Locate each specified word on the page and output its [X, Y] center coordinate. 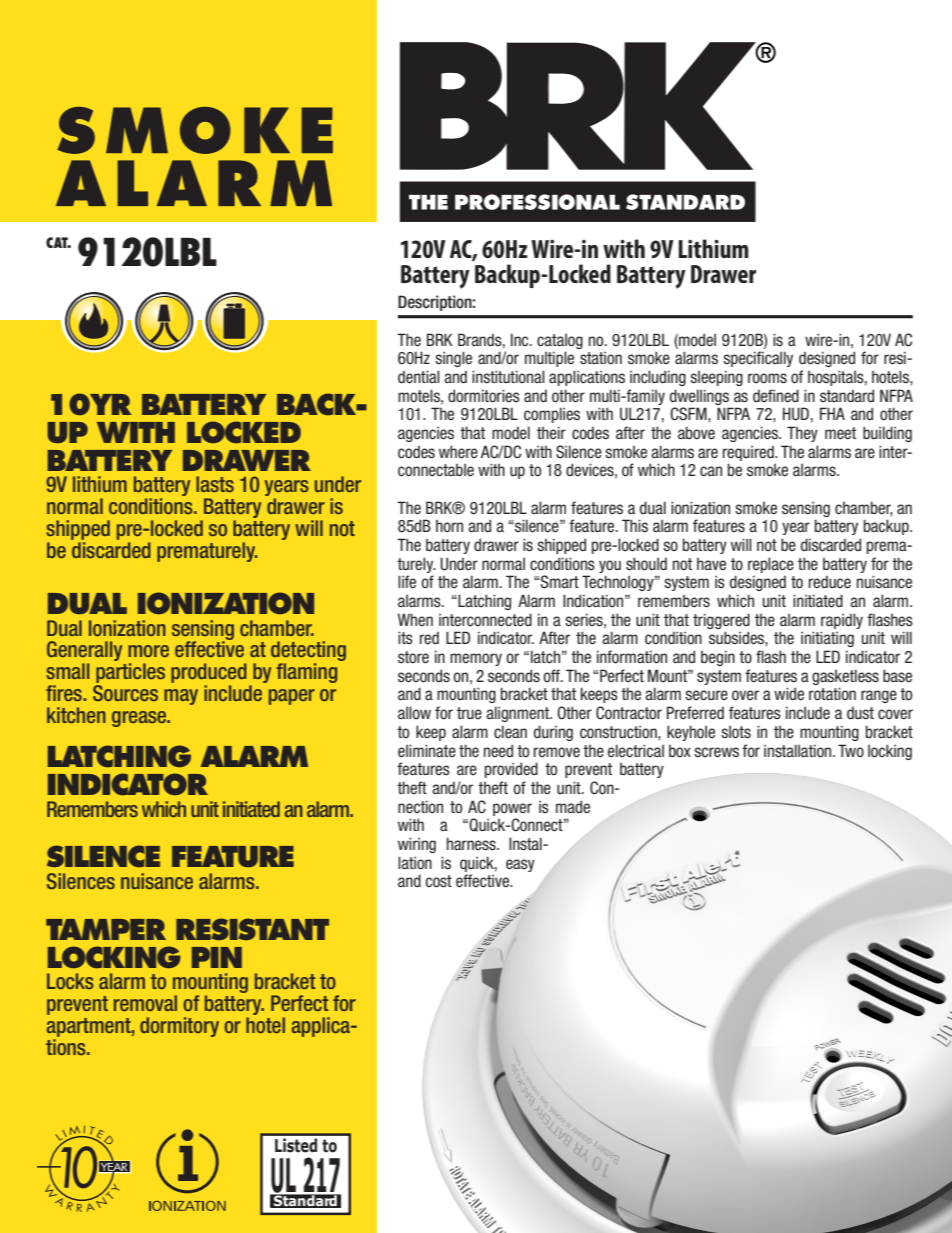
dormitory [179, 1027]
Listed [296, 1145]
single [453, 359]
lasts [215, 484]
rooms [767, 378]
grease [140, 719]
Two [851, 750]
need [498, 751]
